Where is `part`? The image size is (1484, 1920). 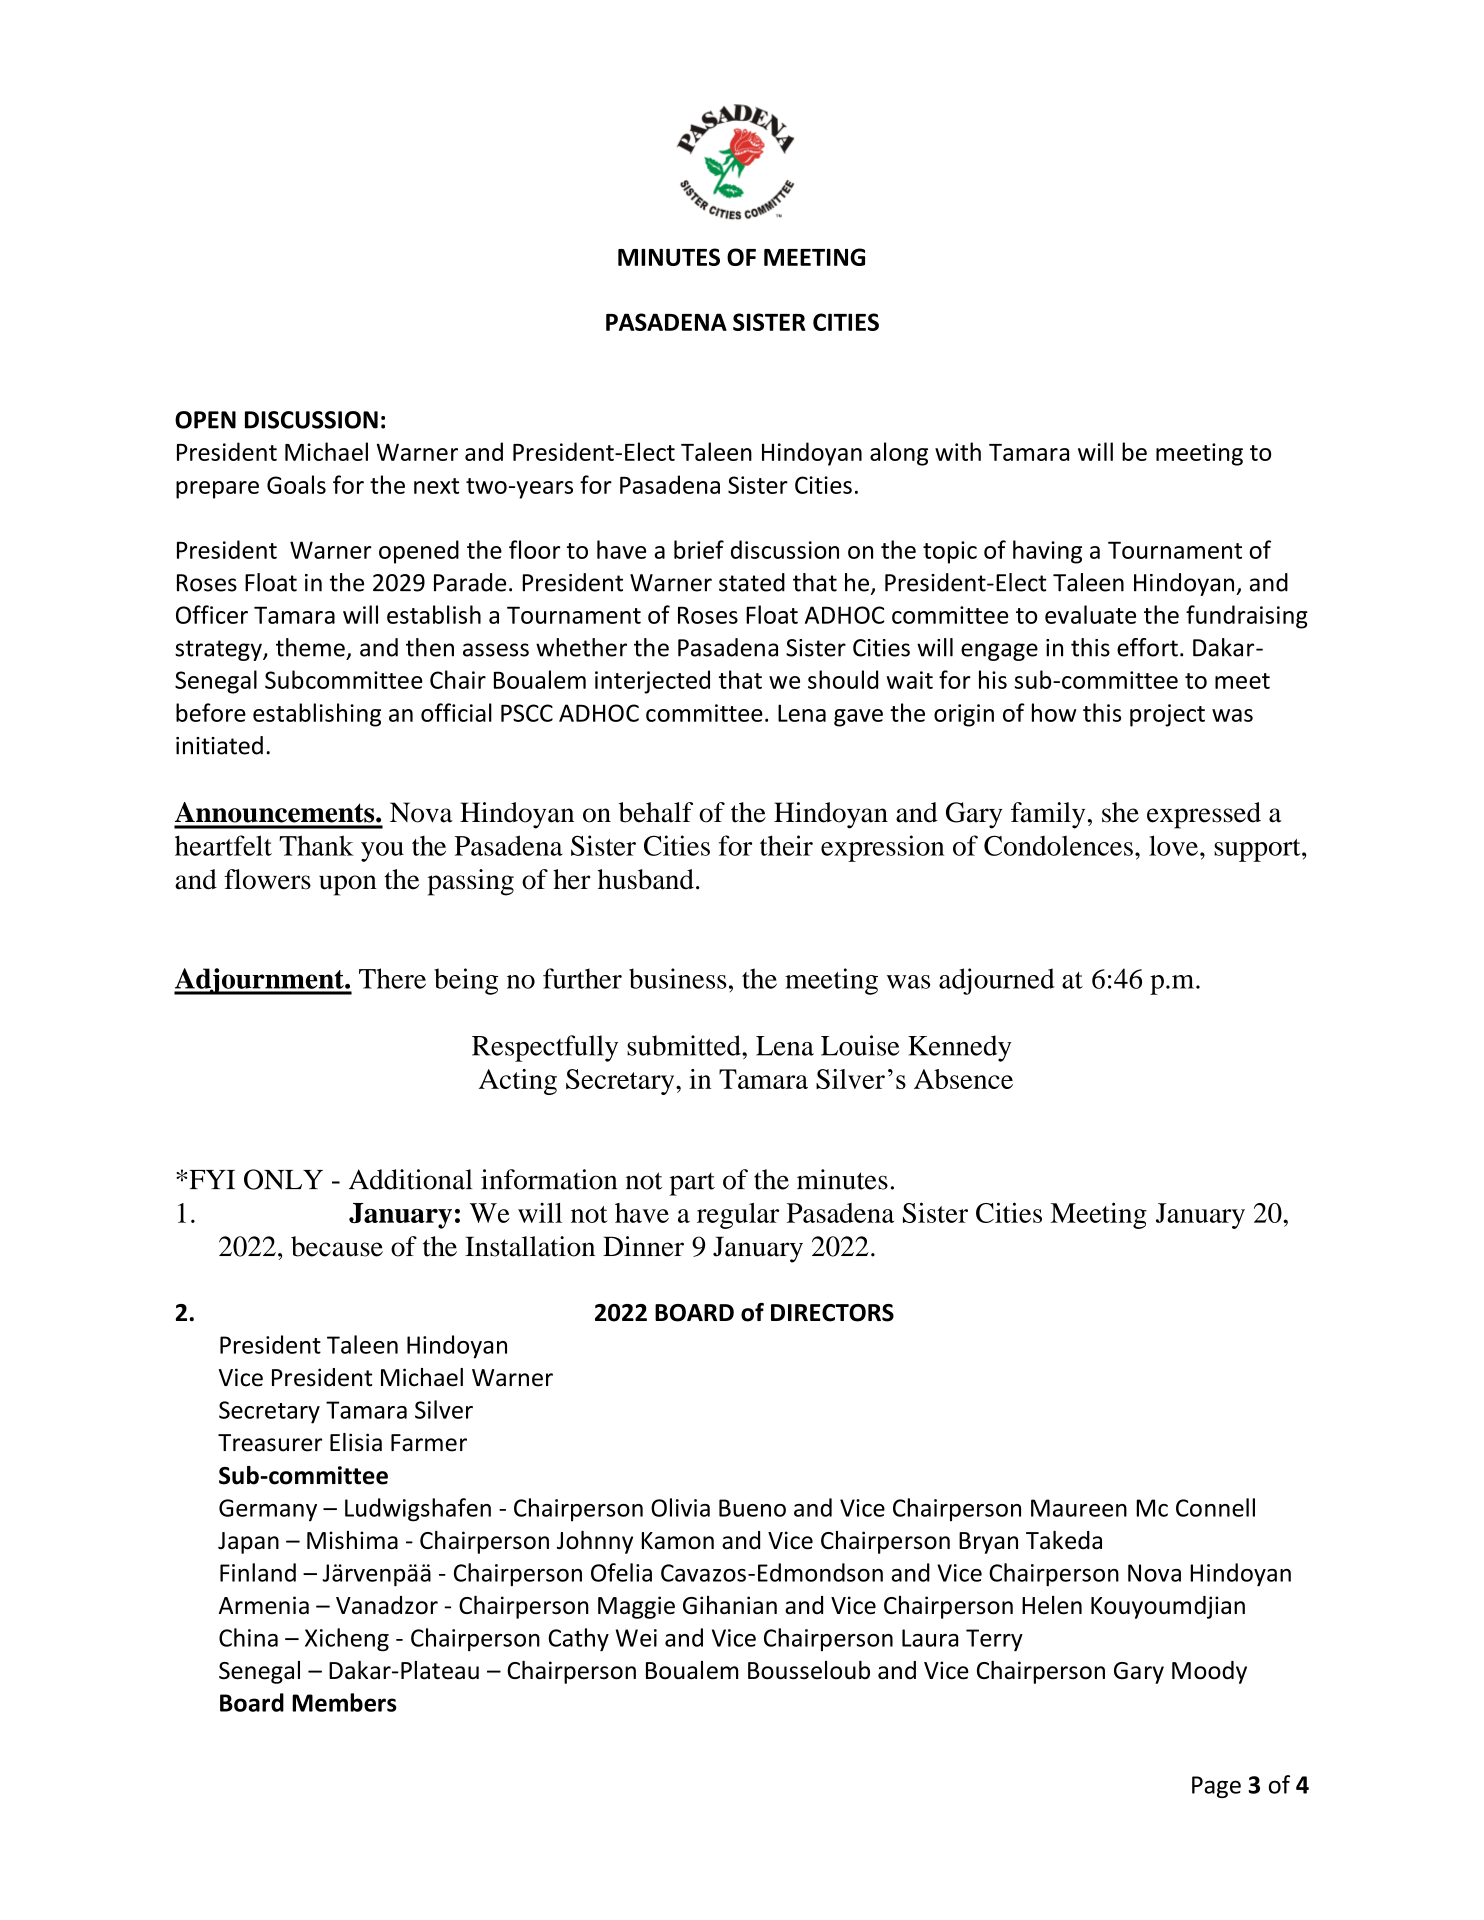 part is located at coordinates (692, 1184).
